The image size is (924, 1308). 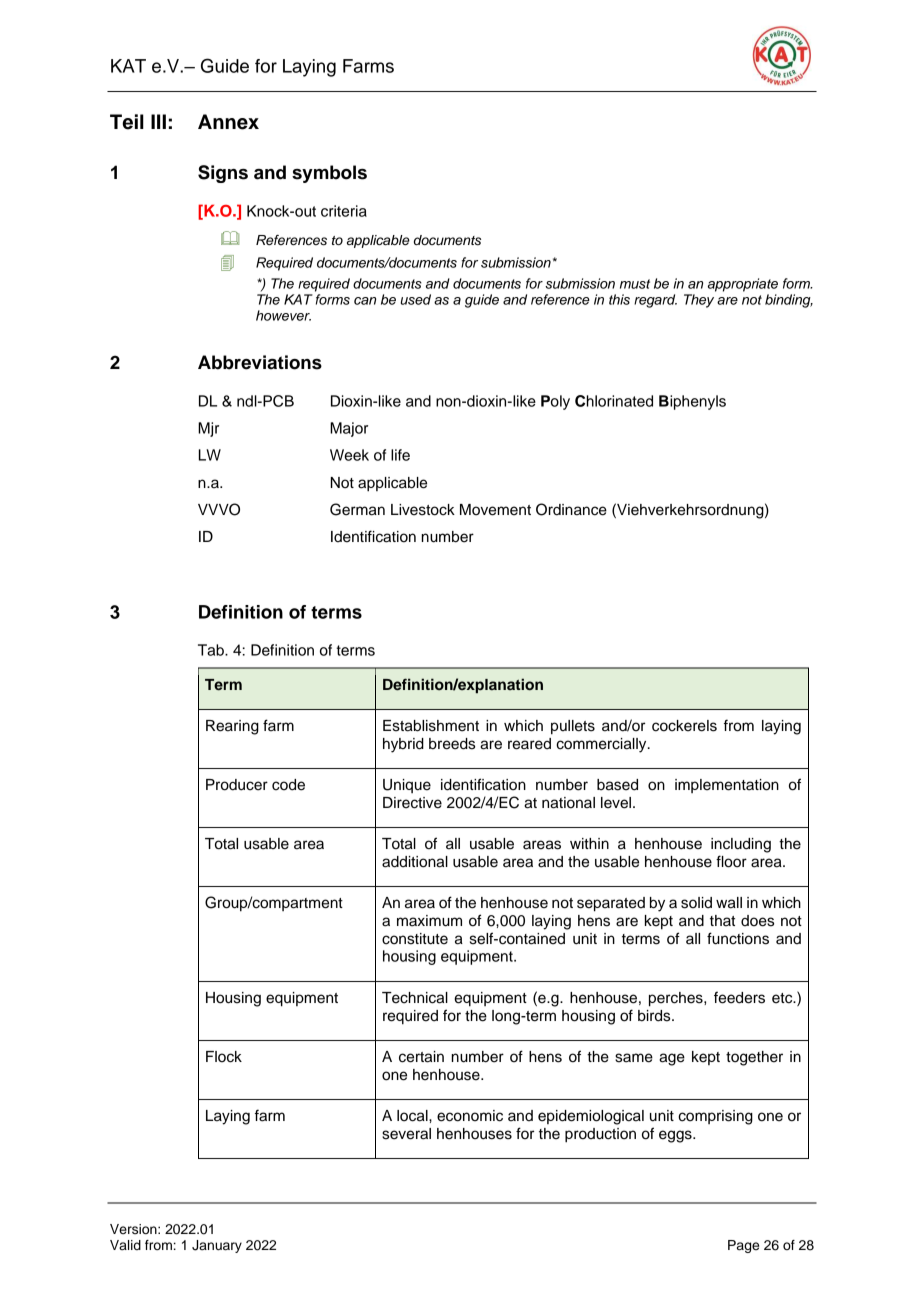 I want to click on additional, so click(x=415, y=862).
